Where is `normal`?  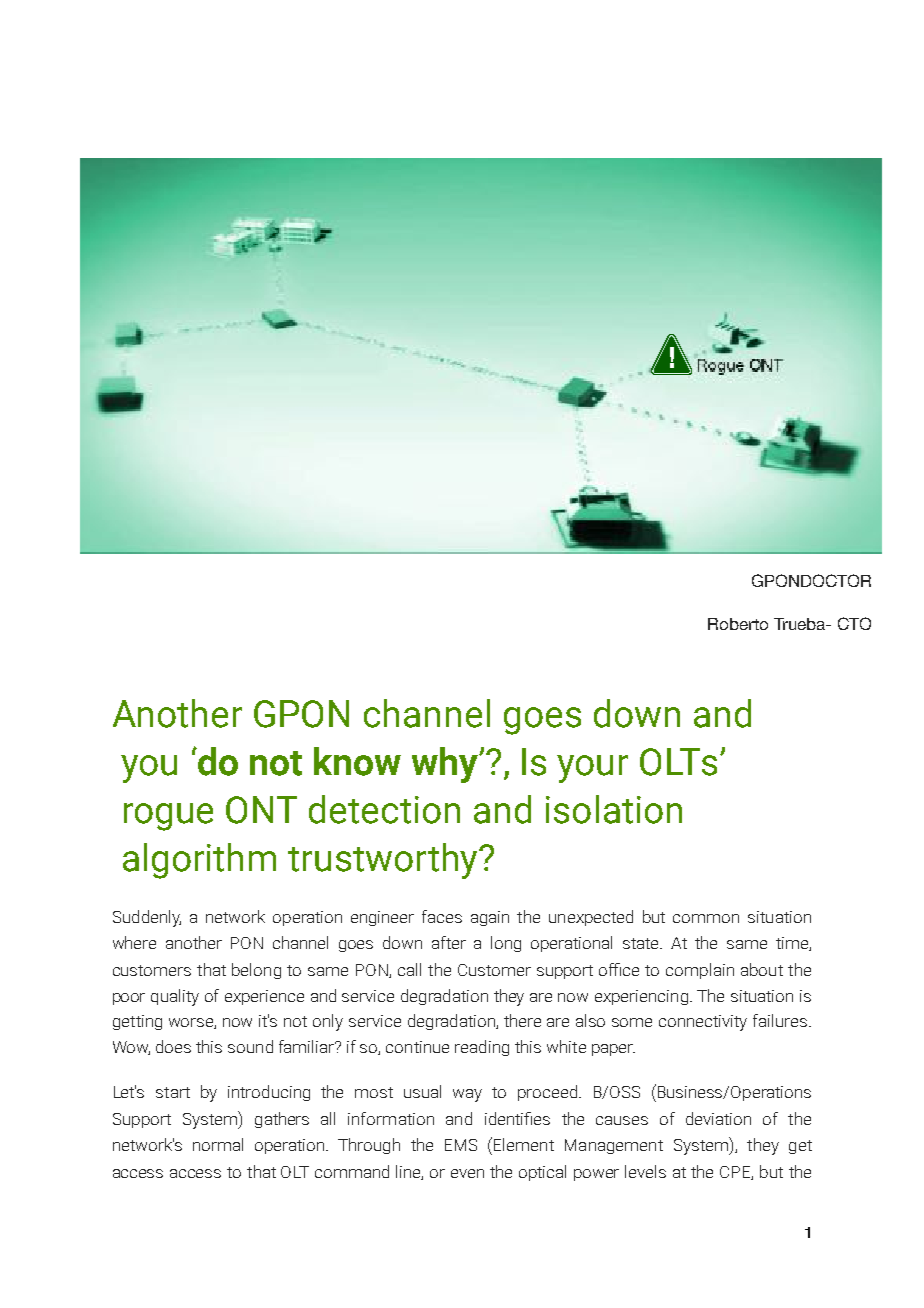 normal is located at coordinates (218, 1144).
